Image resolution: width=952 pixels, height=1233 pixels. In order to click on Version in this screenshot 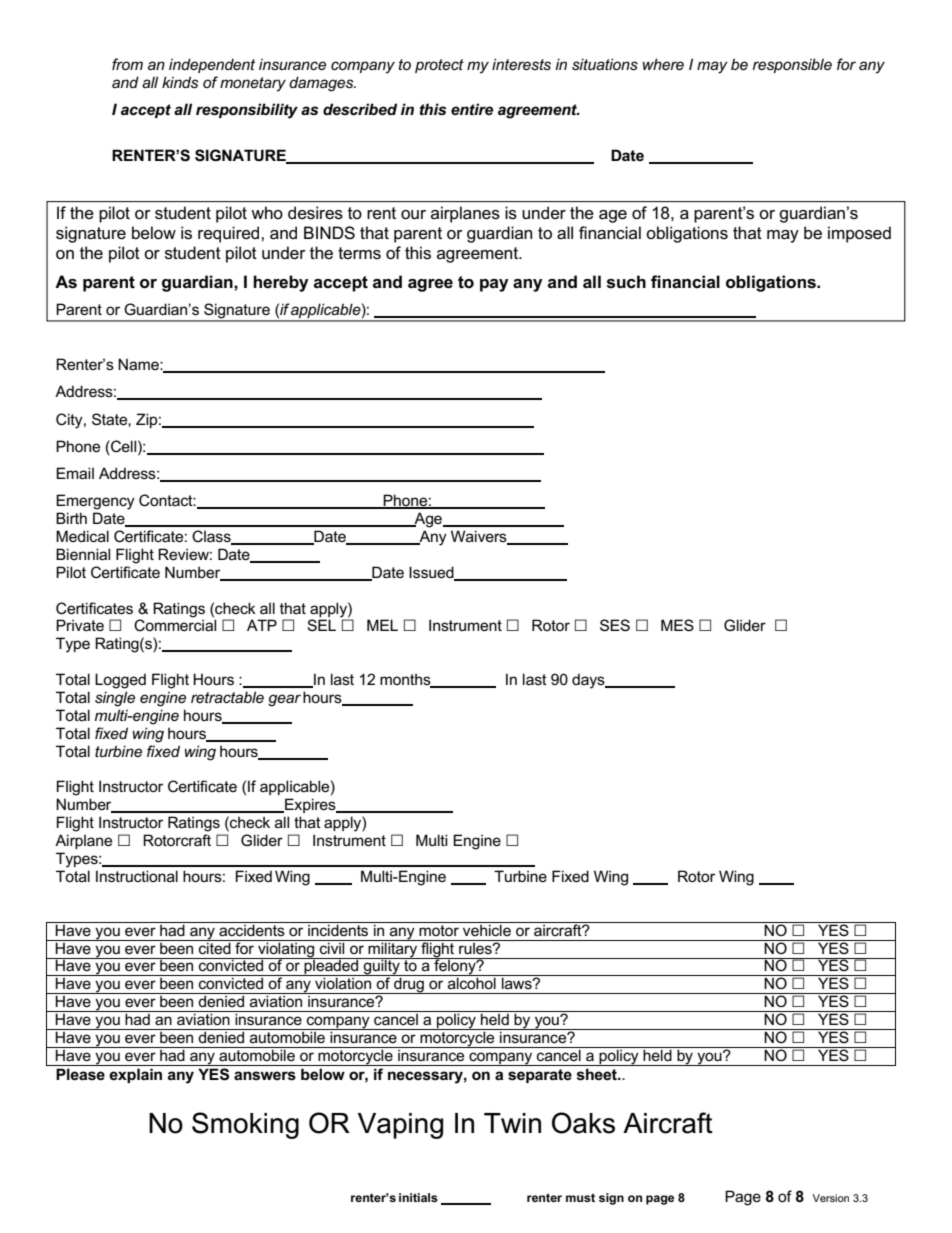, I will do `click(831, 1198)`.
